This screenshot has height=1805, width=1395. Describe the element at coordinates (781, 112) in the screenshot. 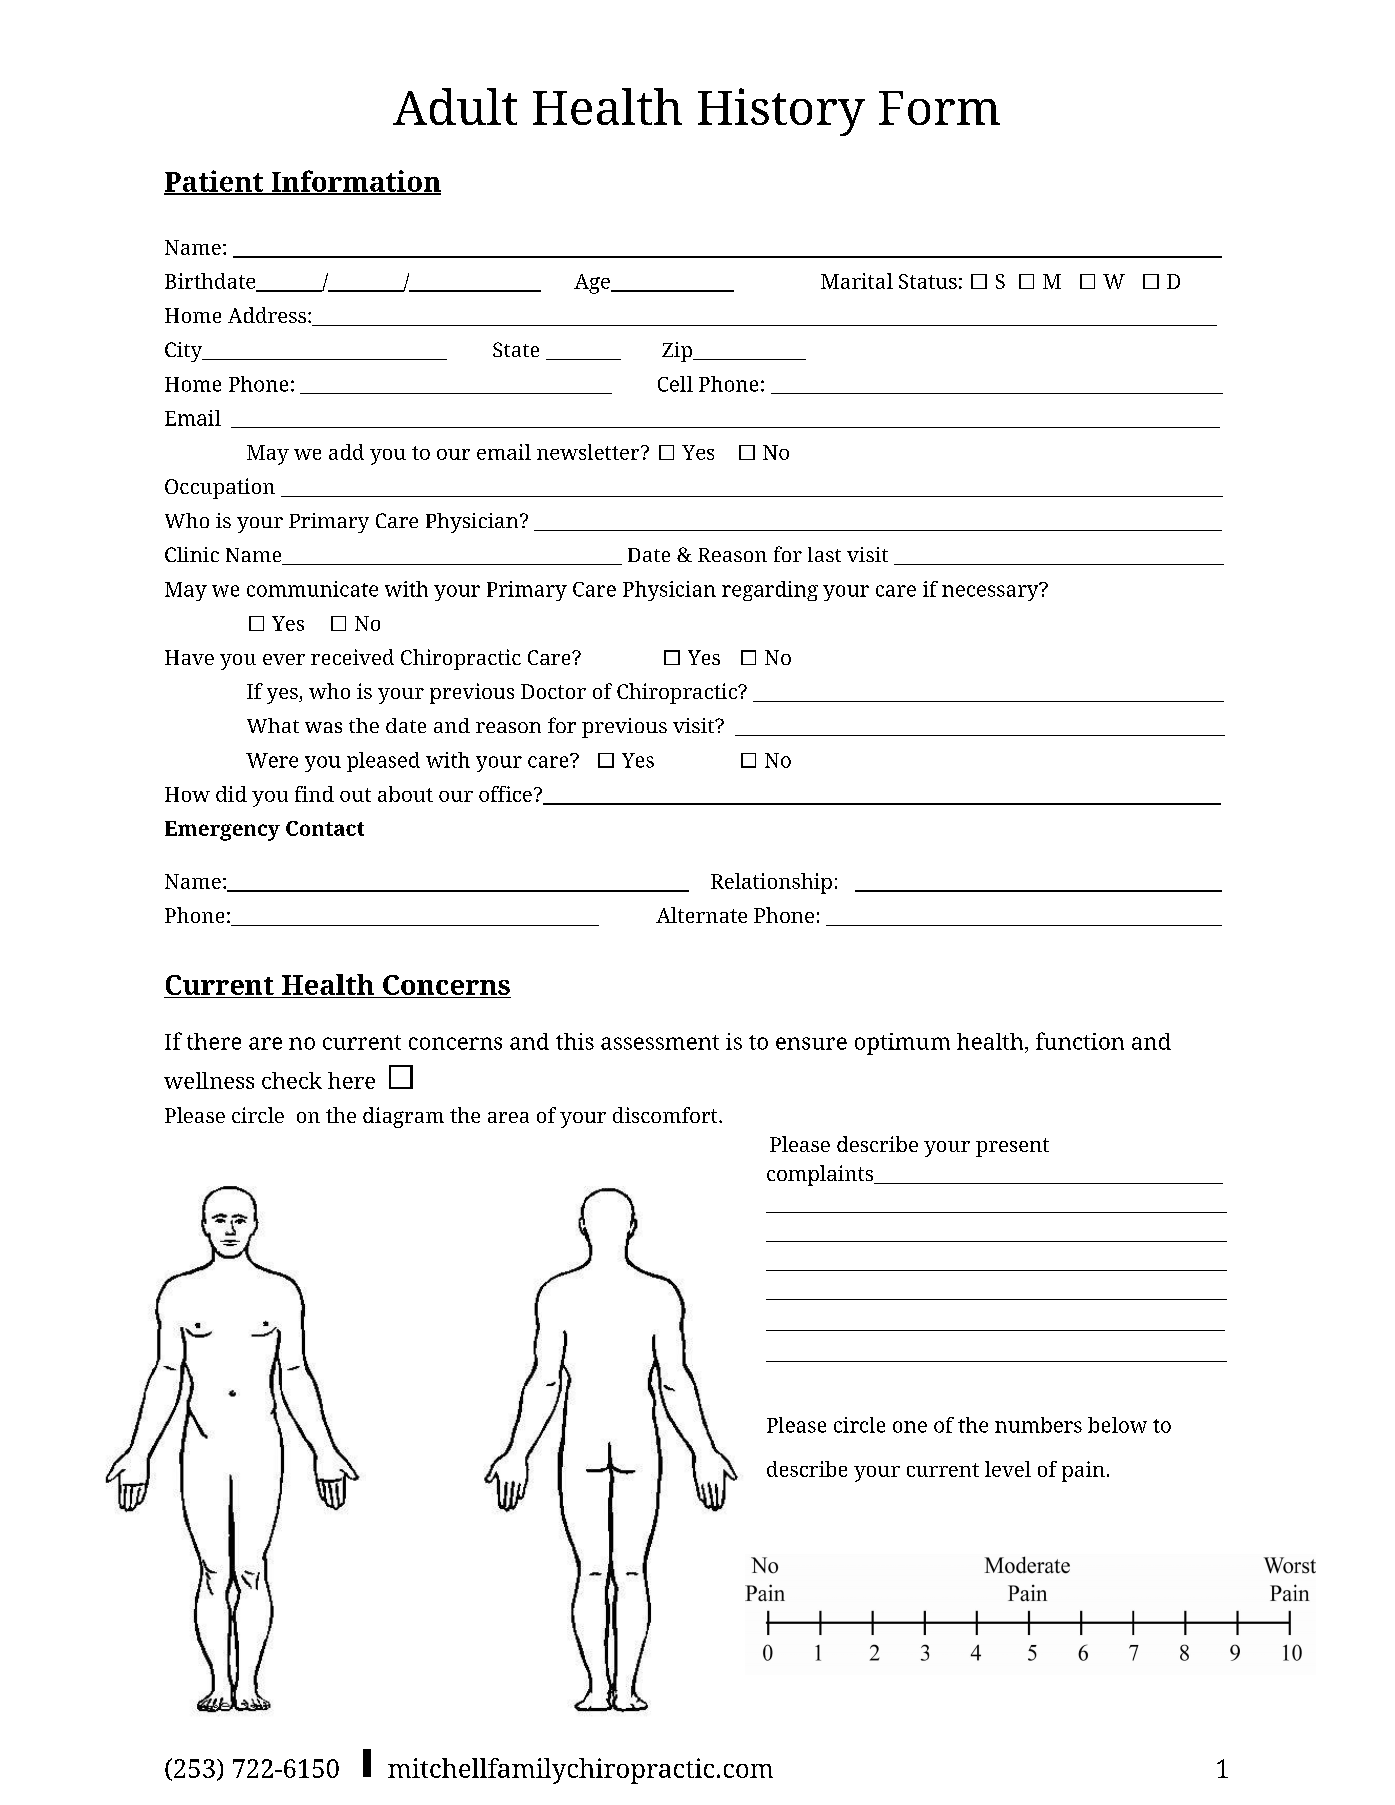

I see `History` at that location.
